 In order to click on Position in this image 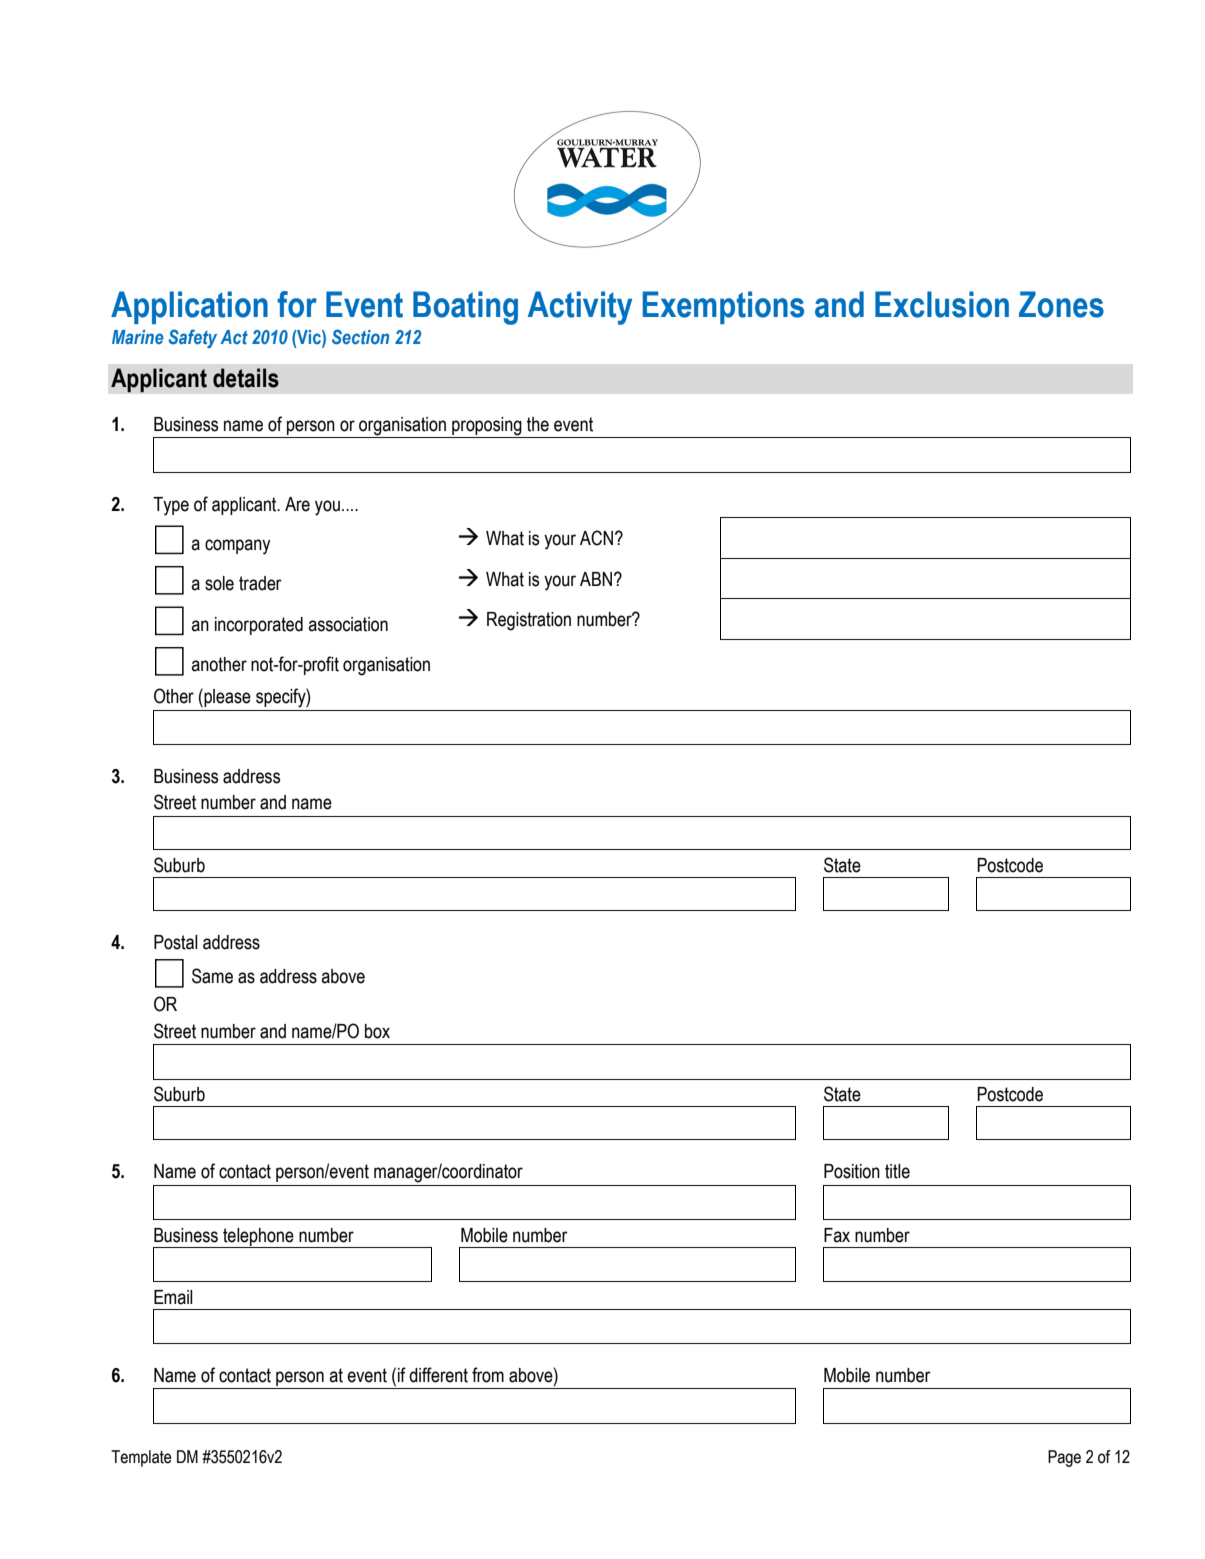, I will do `click(852, 1171)`.
